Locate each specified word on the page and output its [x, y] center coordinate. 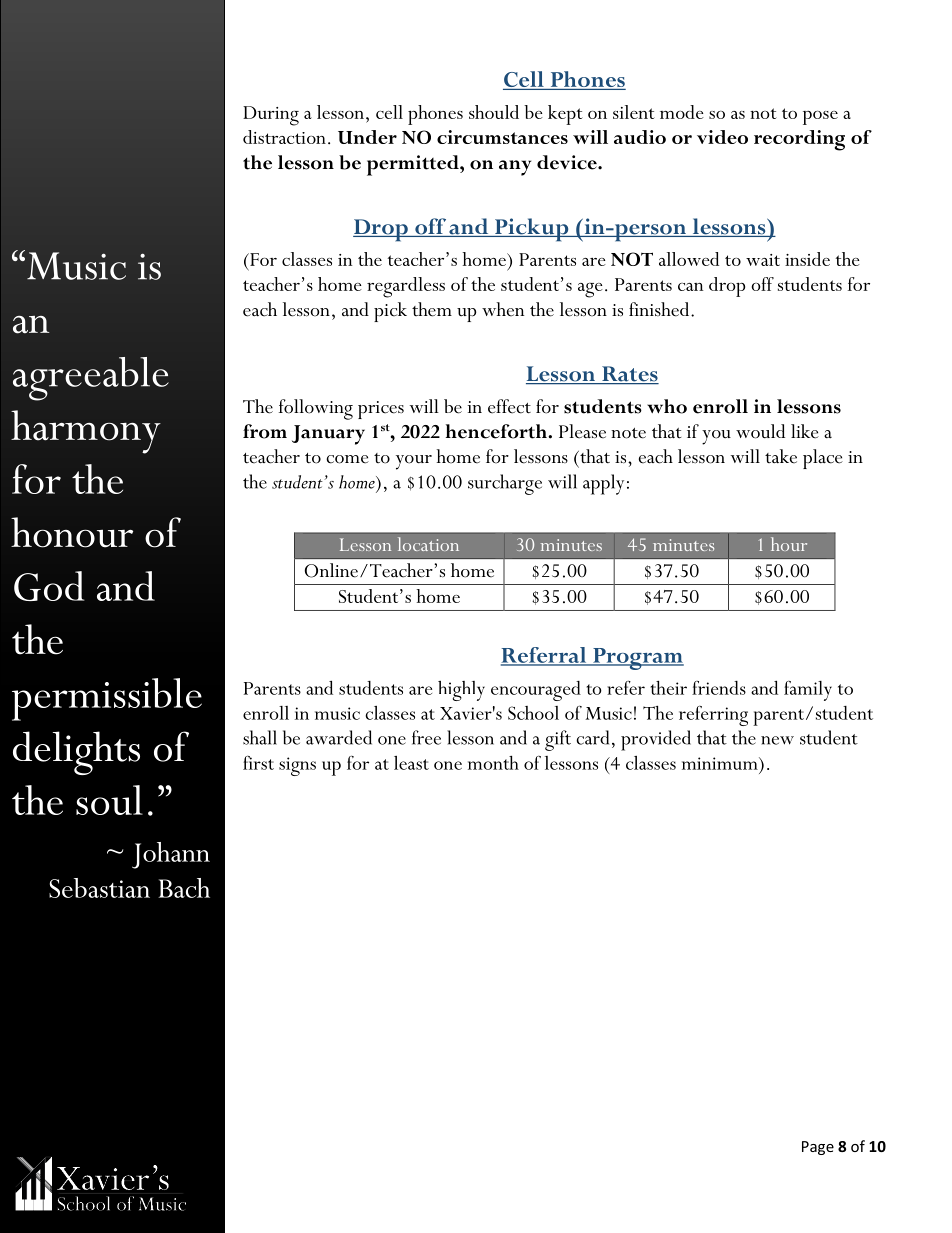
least [411, 763]
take [781, 456]
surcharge [505, 484]
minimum [721, 763]
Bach [184, 888]
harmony [86, 432]
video [722, 137]
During [271, 116]
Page [818, 1148]
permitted [414, 165]
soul [109, 800]
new [777, 740]
